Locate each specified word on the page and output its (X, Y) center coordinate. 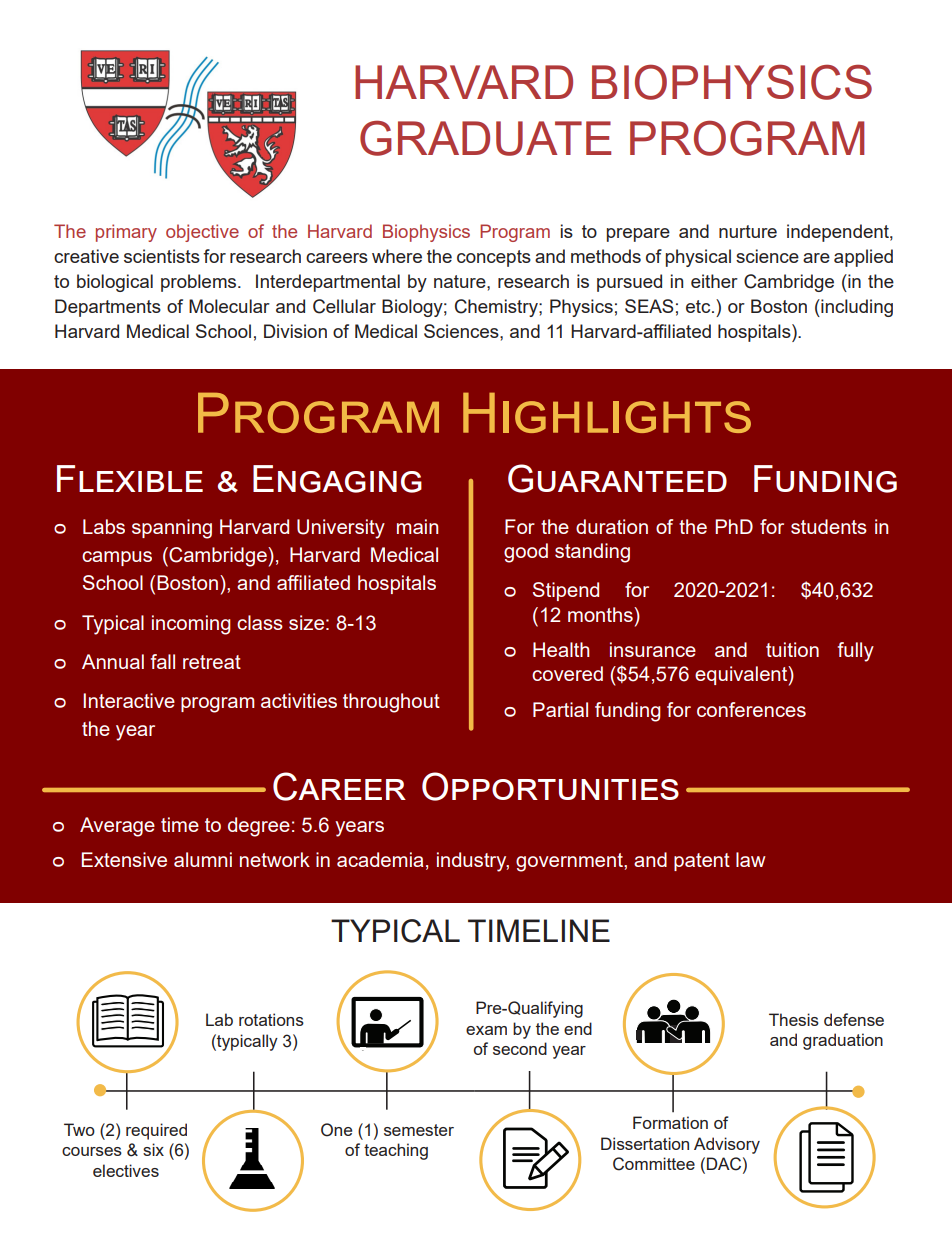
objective (202, 233)
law (751, 859)
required (156, 1131)
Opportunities (550, 786)
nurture (748, 231)
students (829, 526)
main (417, 526)
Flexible (130, 478)
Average (117, 827)
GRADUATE (485, 138)
